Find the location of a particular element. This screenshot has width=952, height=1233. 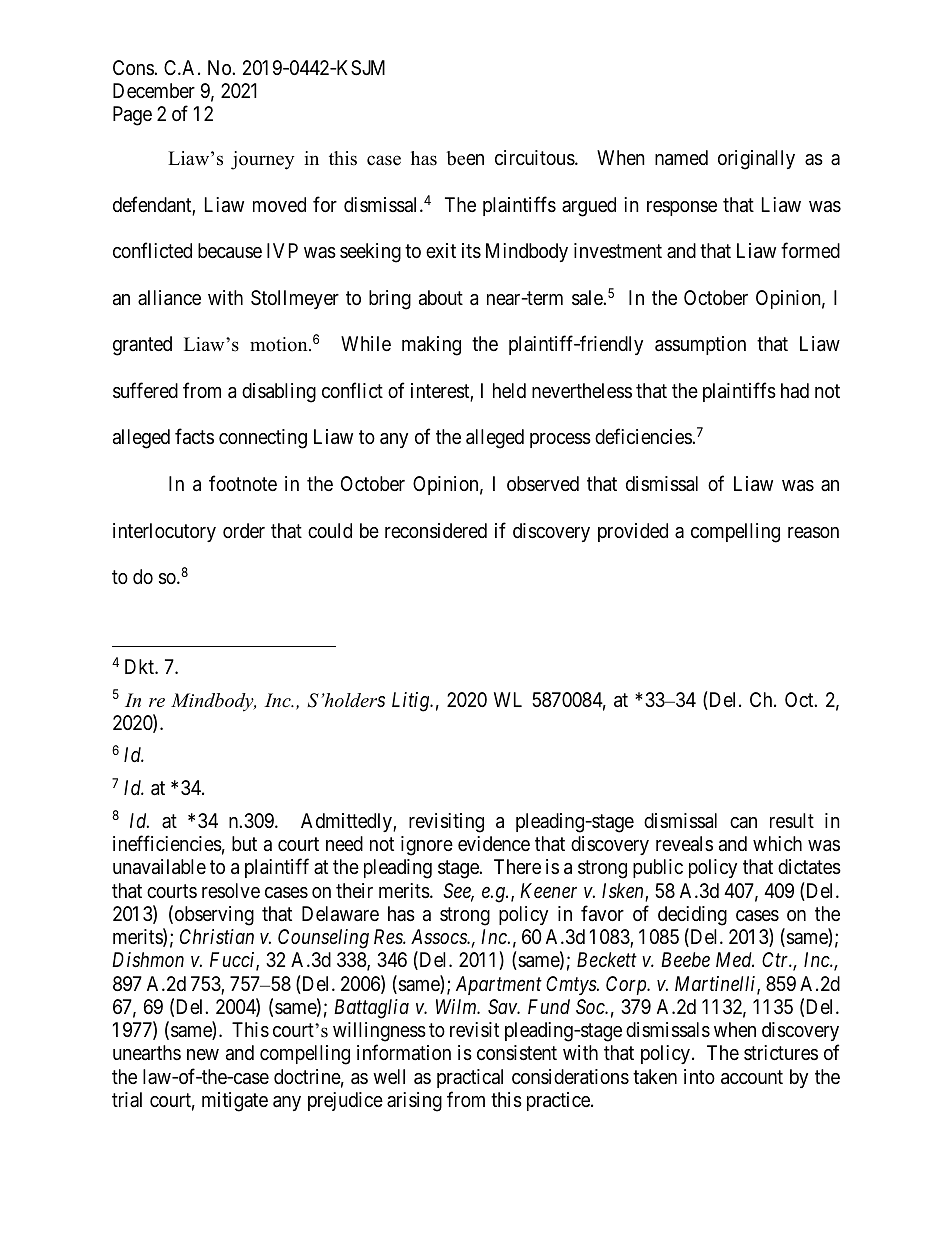

December is located at coordinates (154, 90).
